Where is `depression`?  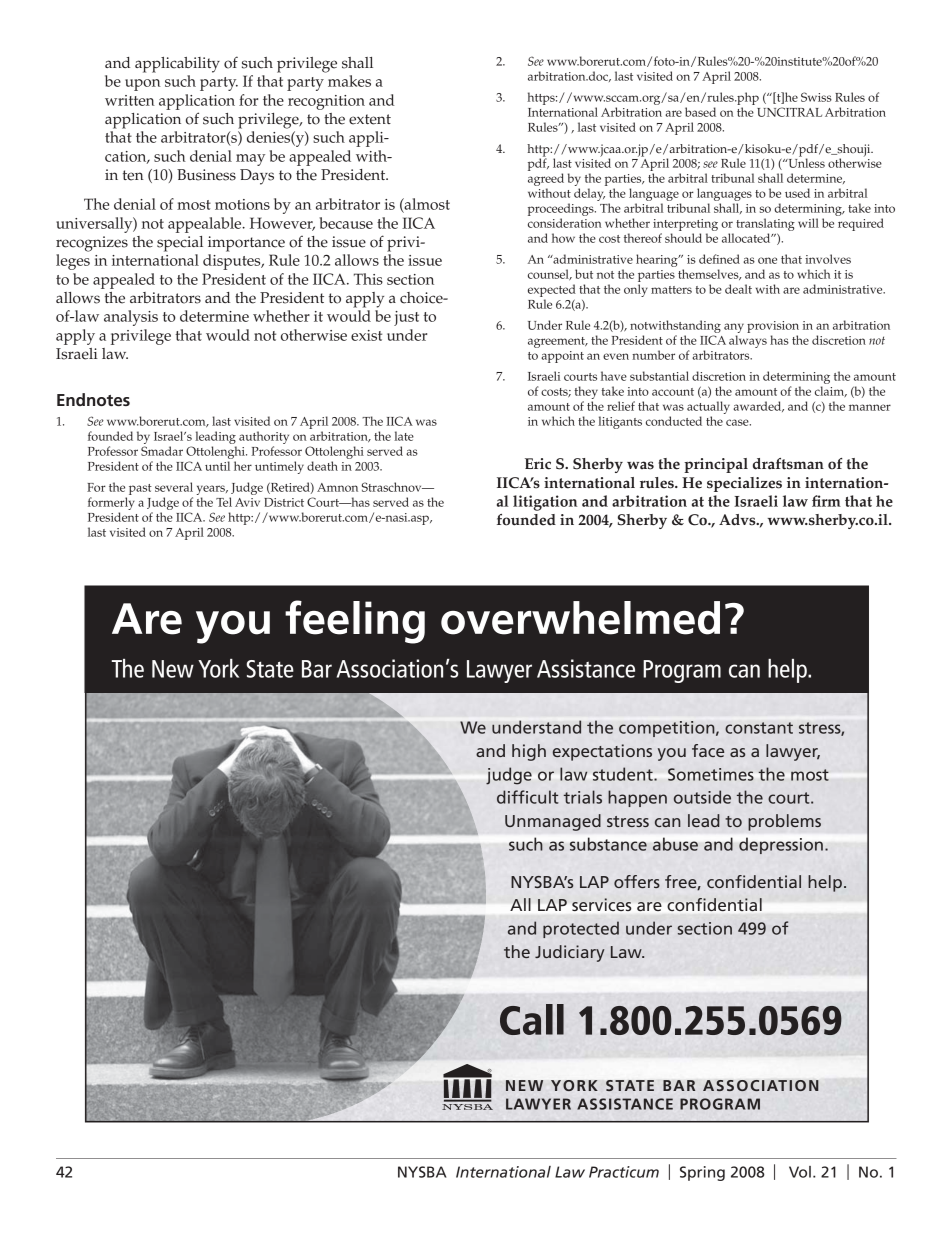
depression is located at coordinates (781, 846).
